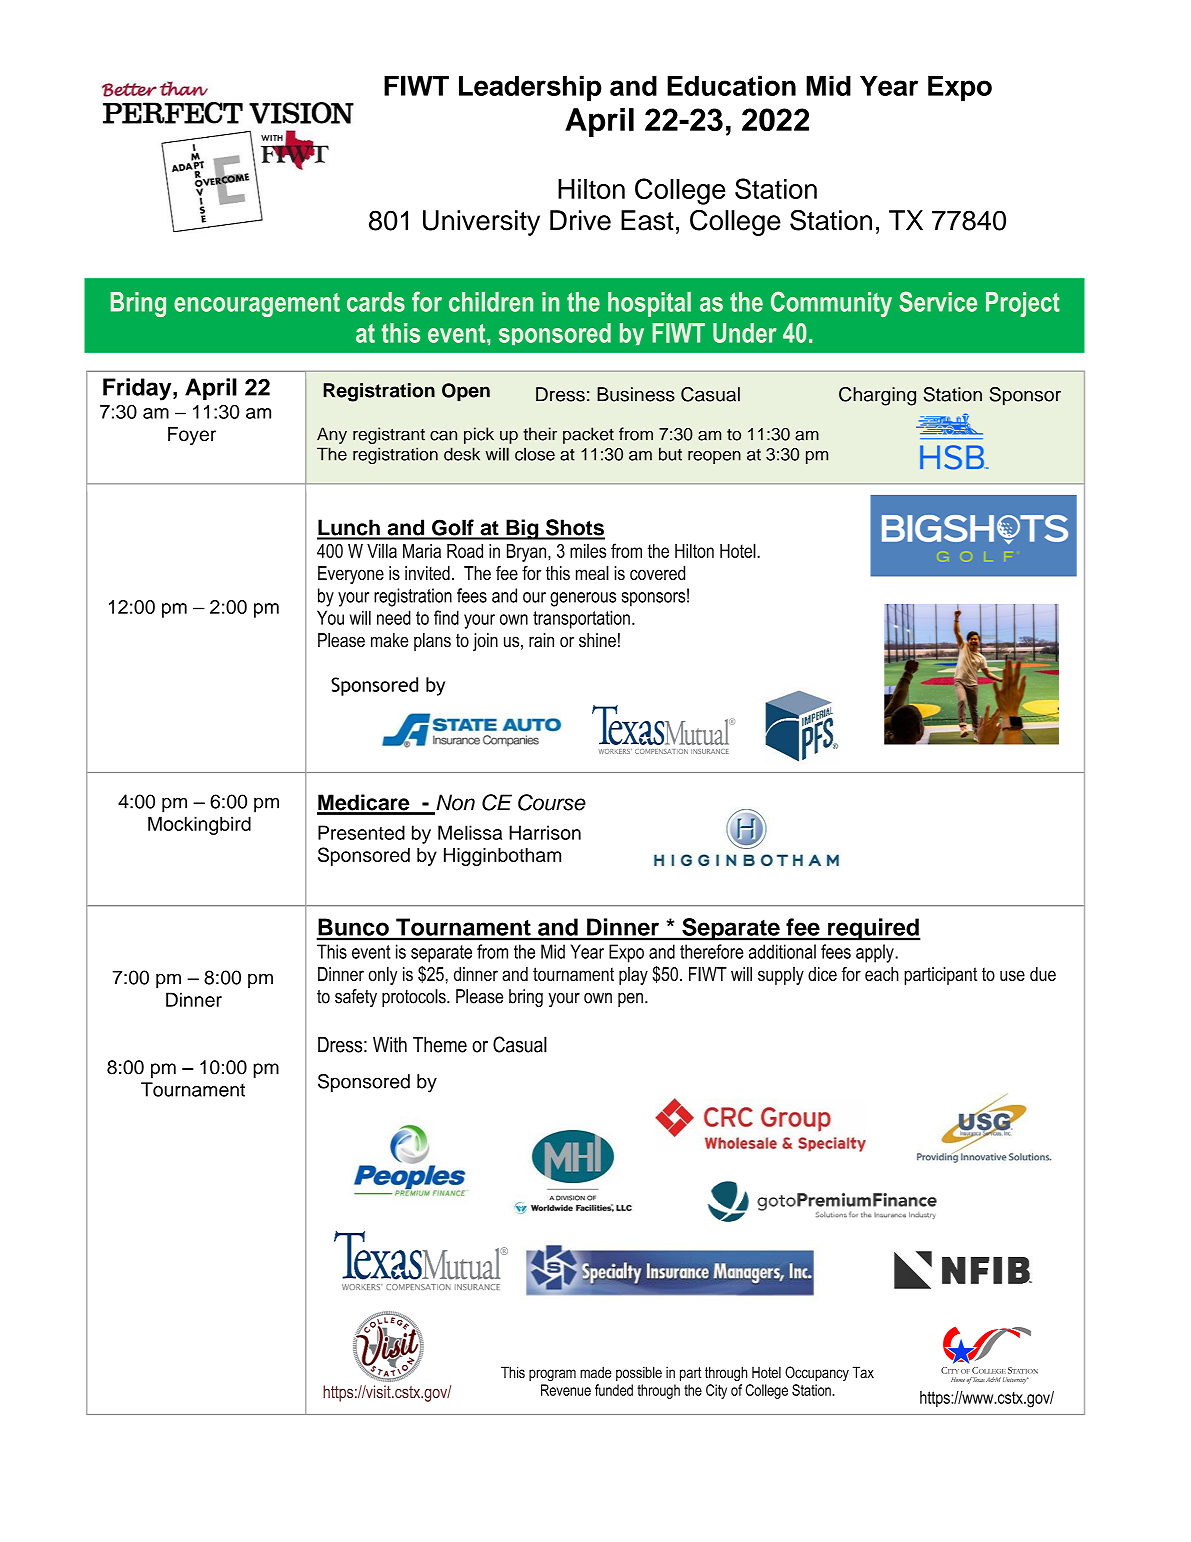  What do you see at coordinates (552, 1375) in the document?
I see `program` at bounding box center [552, 1375].
